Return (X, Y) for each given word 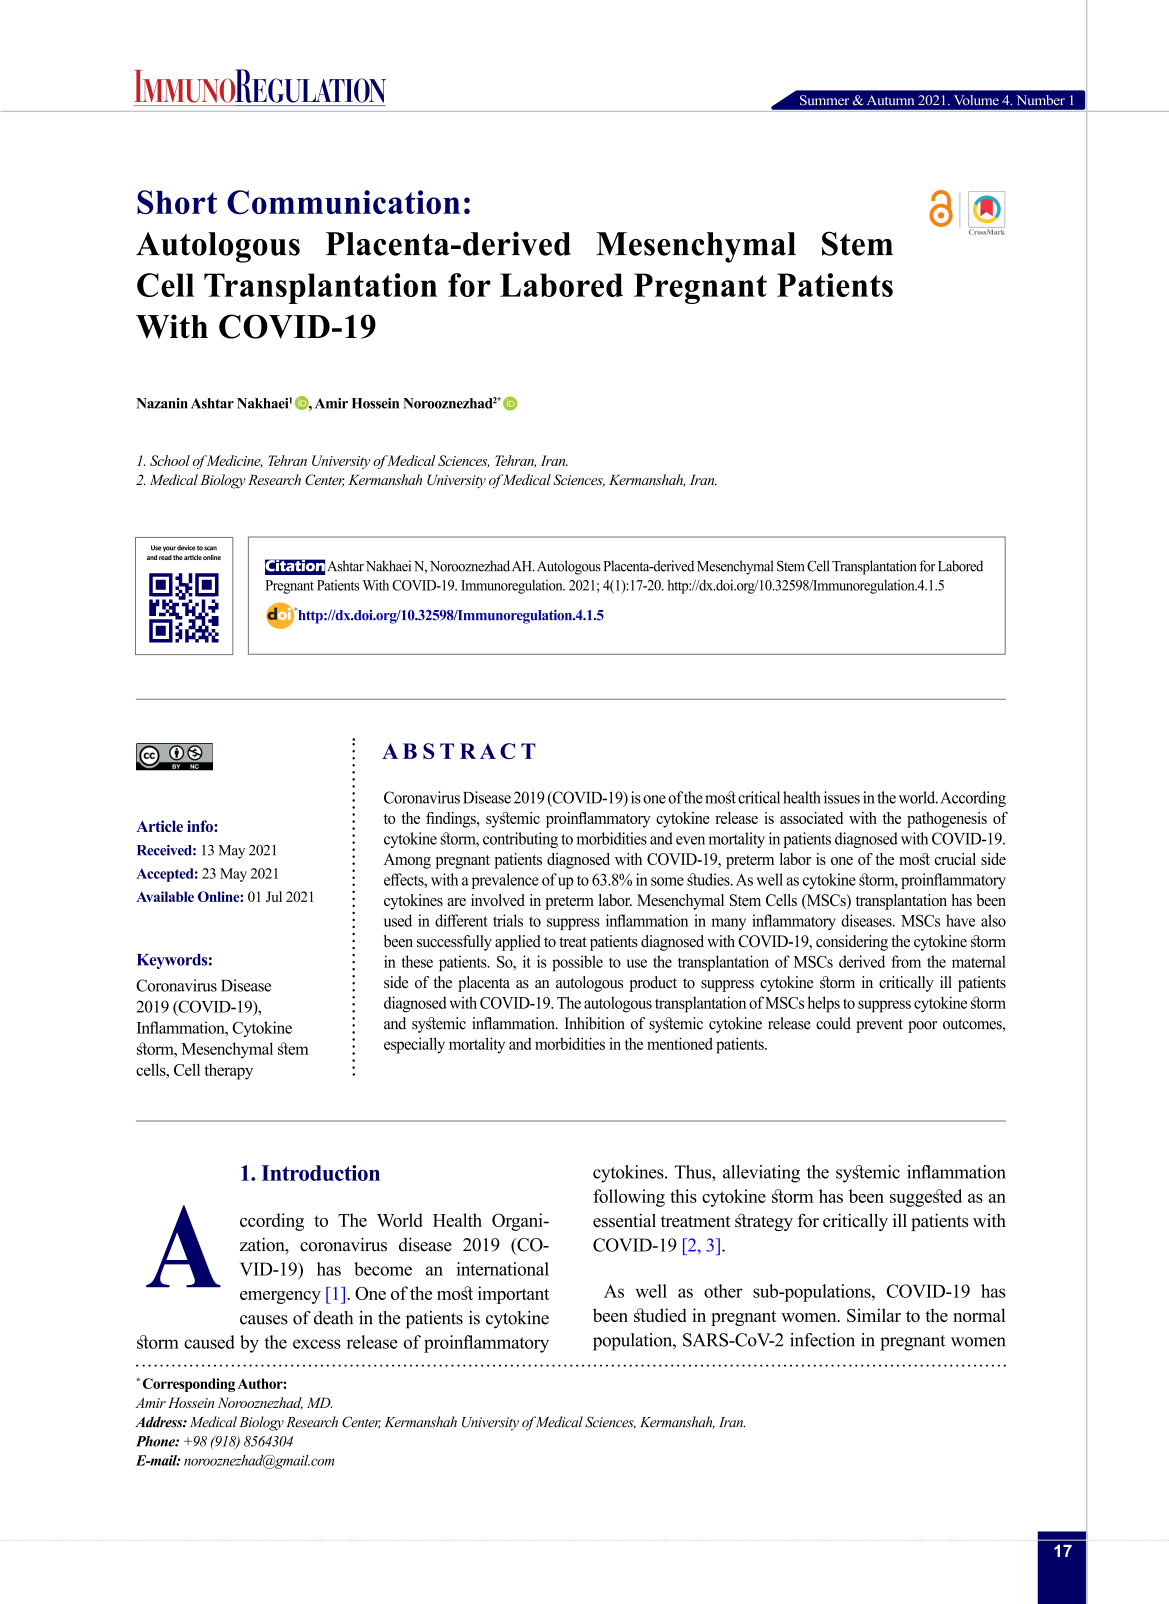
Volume (976, 100)
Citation (295, 566)
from (906, 961)
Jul (274, 896)
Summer (824, 100)
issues (842, 797)
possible (577, 963)
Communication (343, 202)
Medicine (233, 461)
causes (264, 1320)
